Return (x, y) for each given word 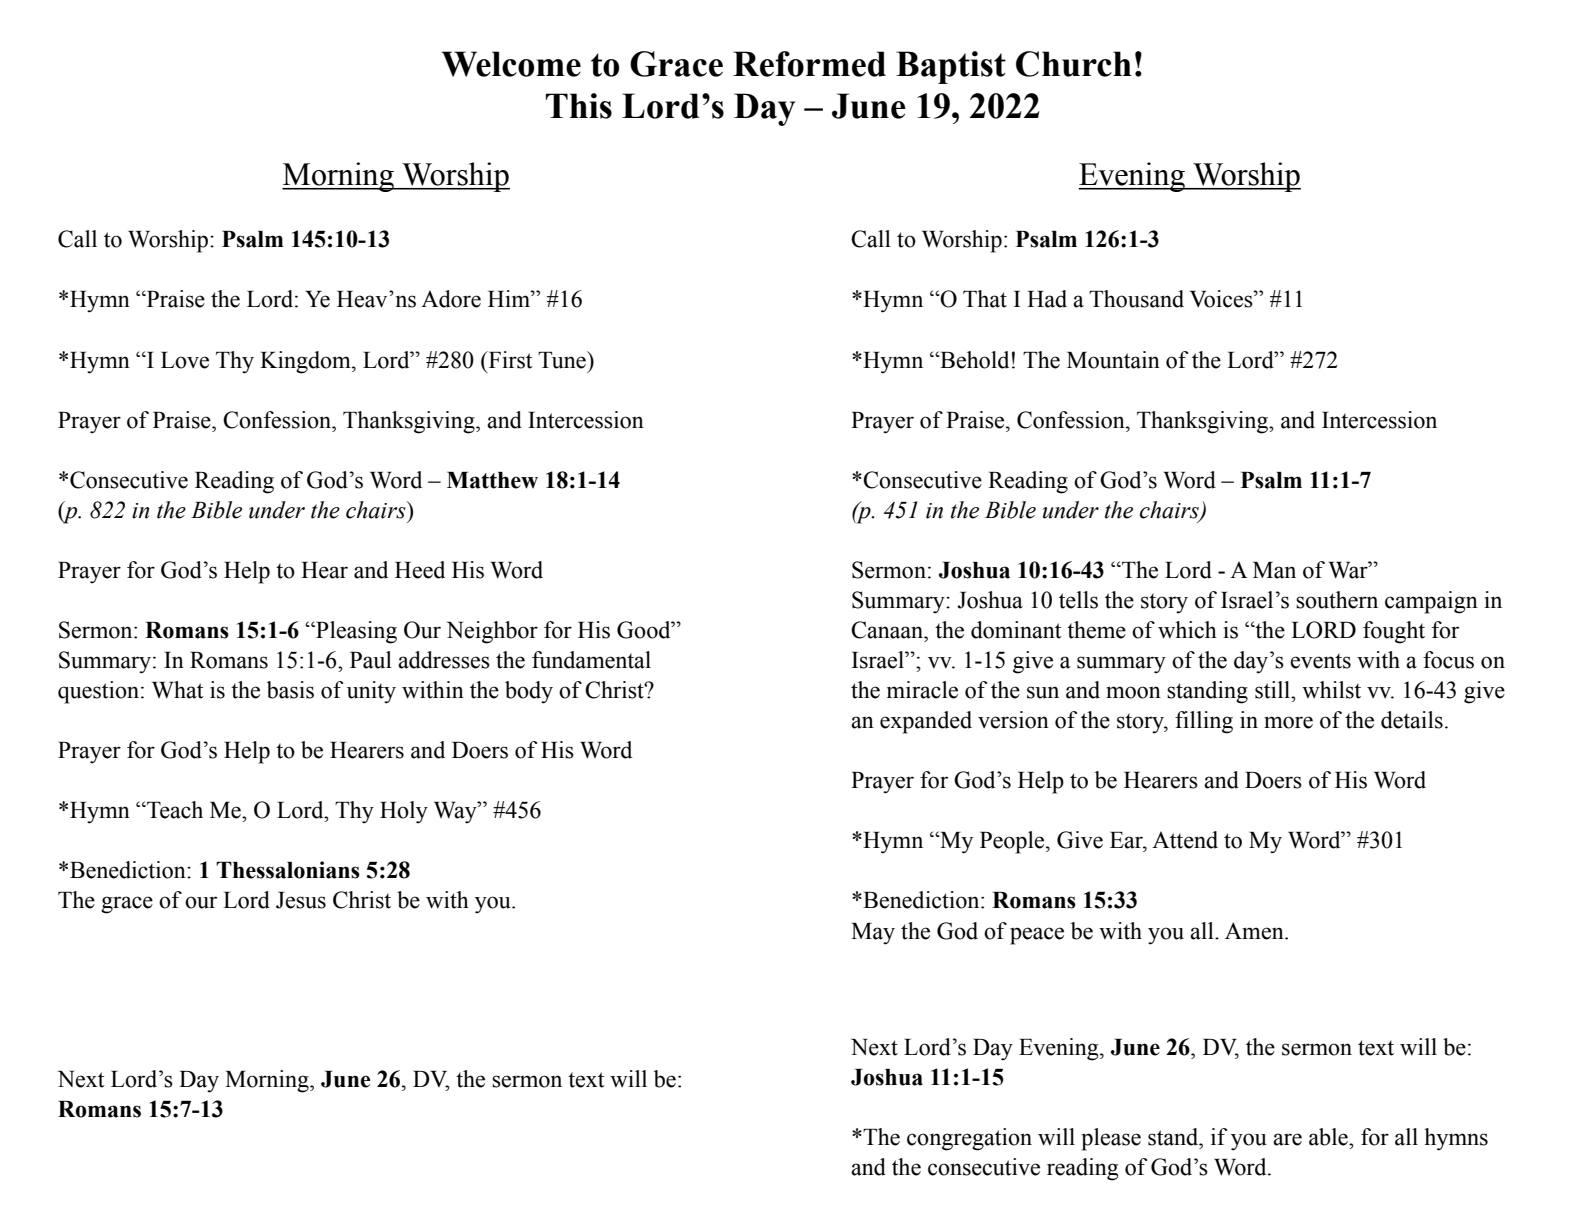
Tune (563, 360)
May (873, 934)
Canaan (888, 630)
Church (1074, 64)
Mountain (1113, 360)
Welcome (511, 64)
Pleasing (355, 632)
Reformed (809, 64)
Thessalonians (288, 870)
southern (1337, 600)
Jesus (301, 900)
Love (185, 360)
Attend (1185, 840)
